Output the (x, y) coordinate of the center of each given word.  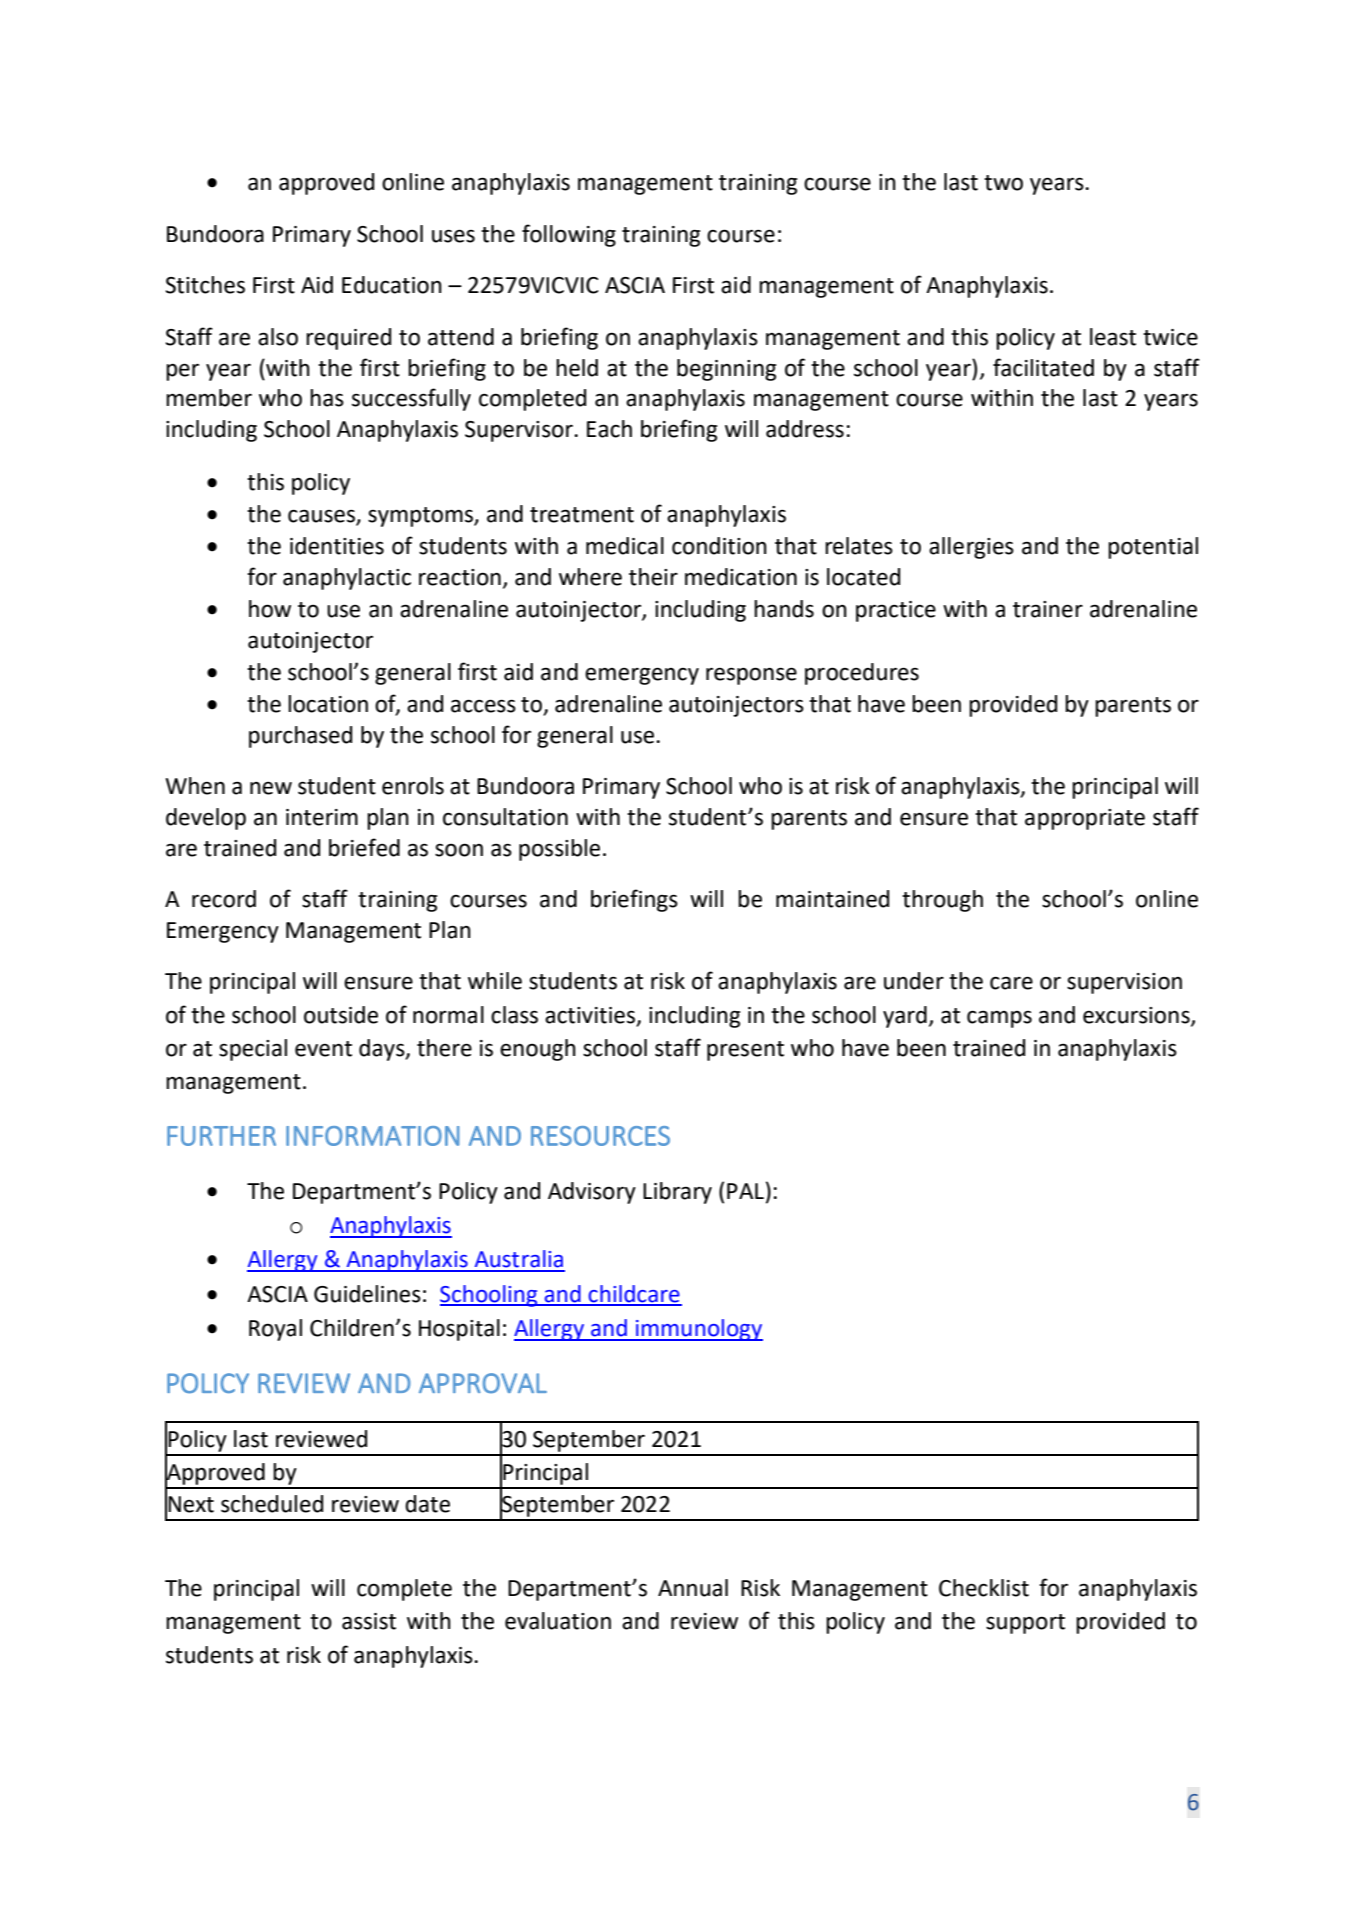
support (1025, 1624)
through (942, 901)
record (224, 899)
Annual (693, 1588)
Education (392, 285)
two (1003, 183)
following (569, 235)
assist (369, 1621)
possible (559, 850)
